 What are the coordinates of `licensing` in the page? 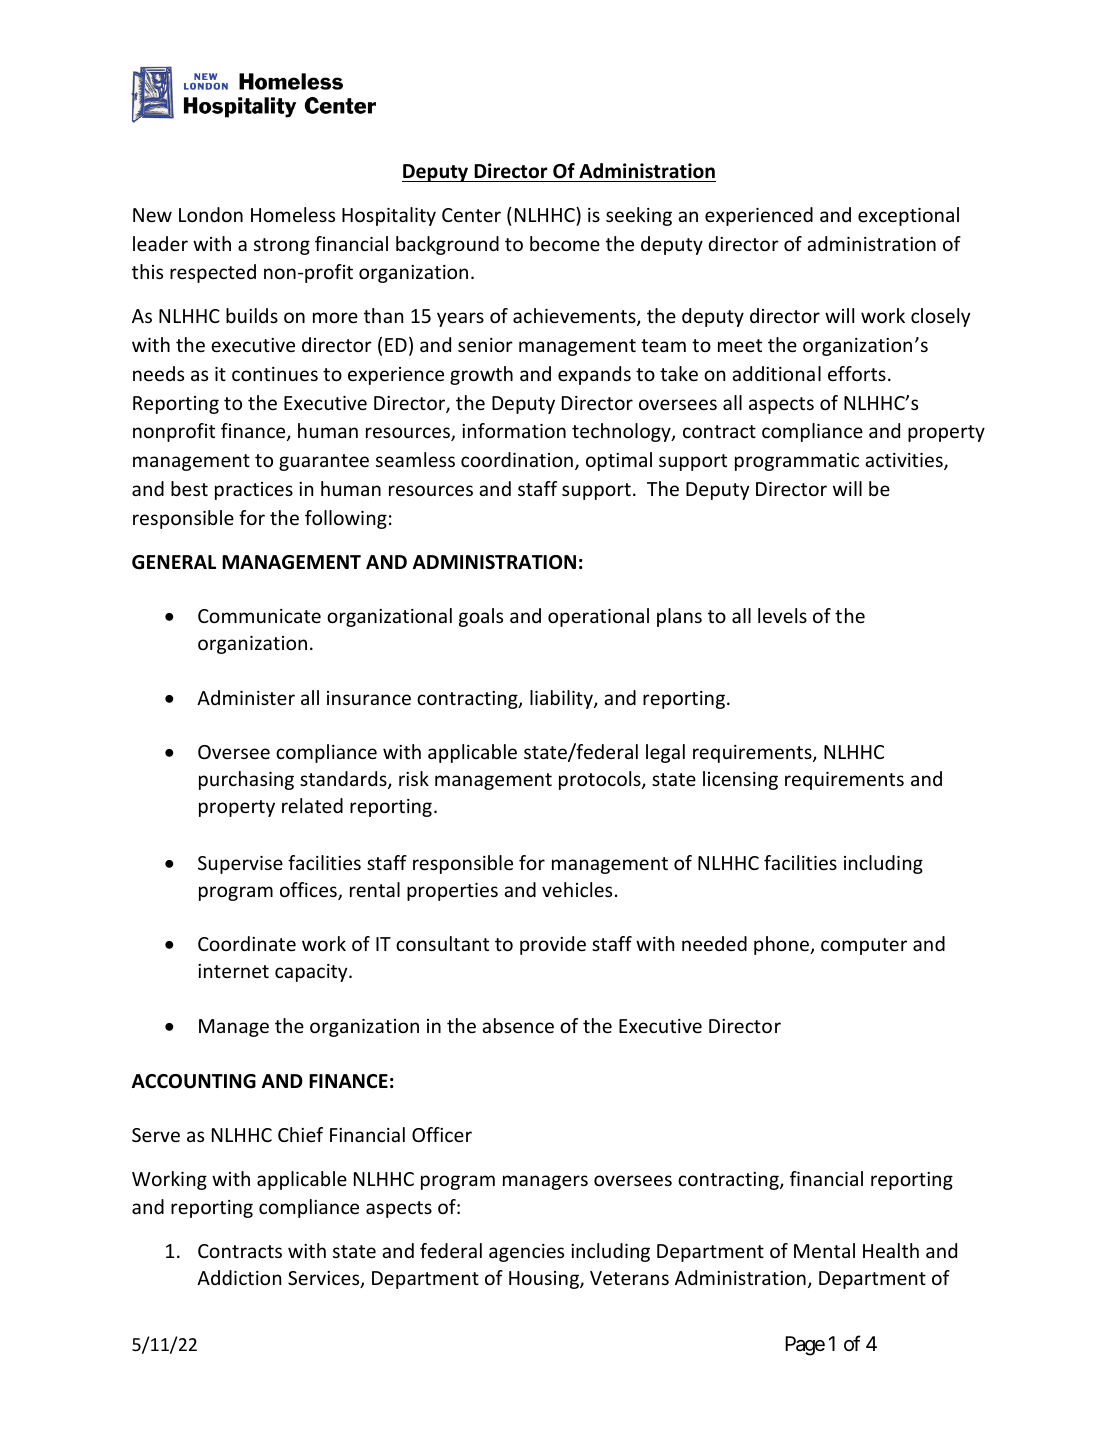 It's located at (740, 780).
